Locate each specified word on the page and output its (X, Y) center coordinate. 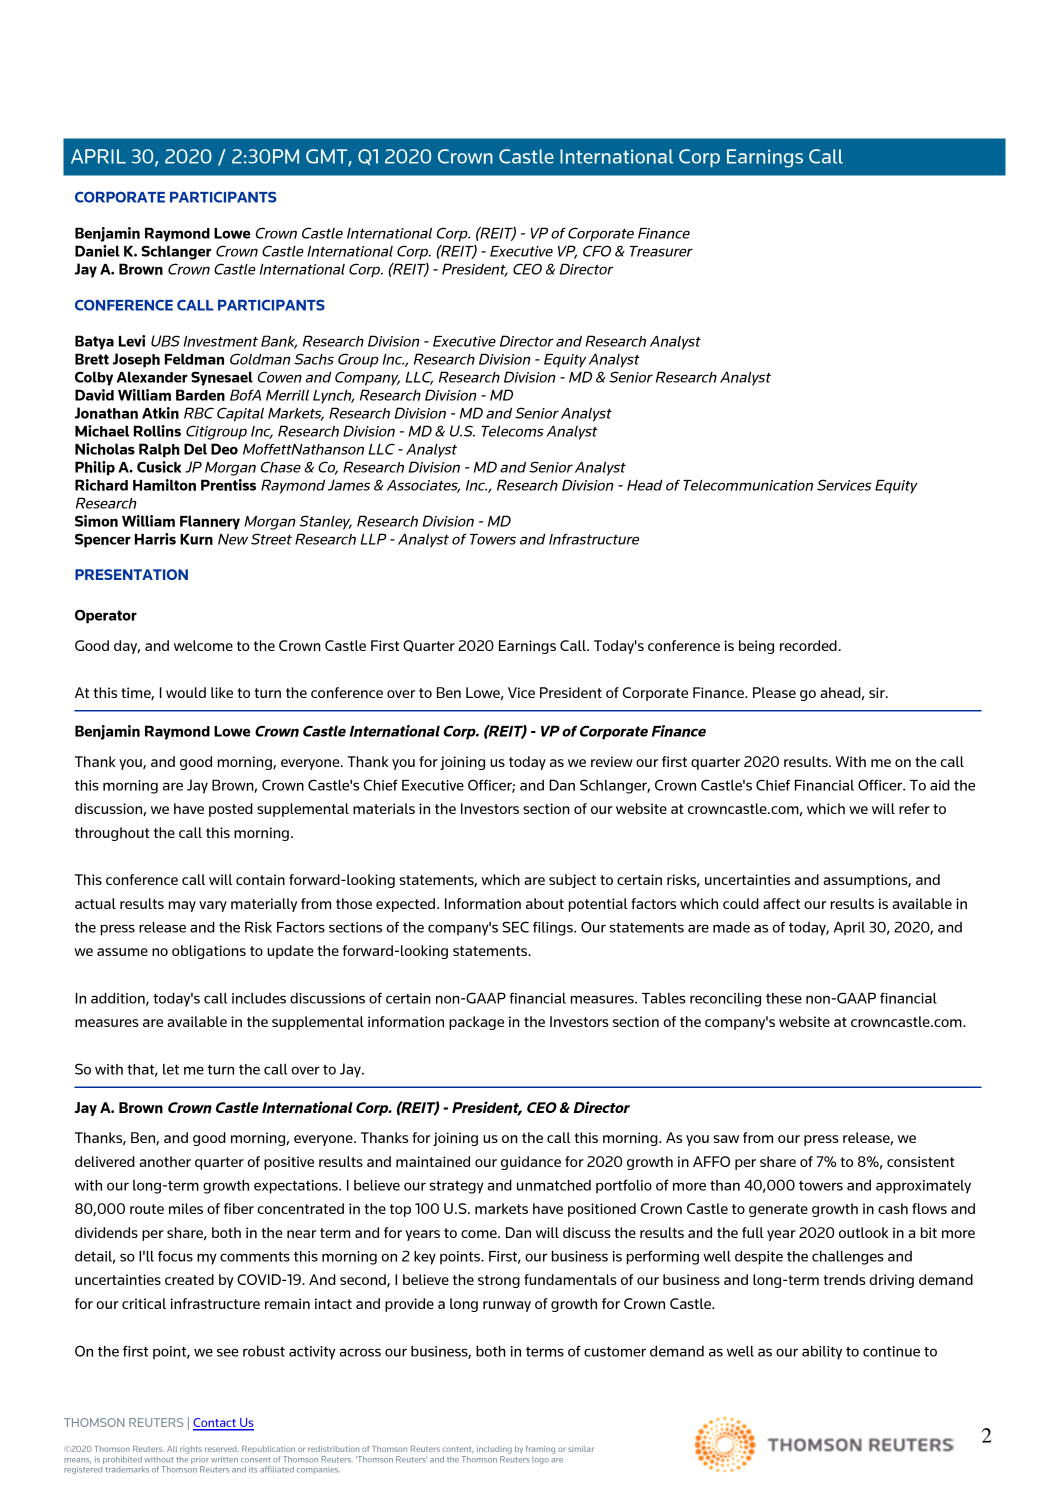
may (182, 906)
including (494, 1450)
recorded (808, 645)
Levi (132, 341)
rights (191, 1450)
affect (781, 903)
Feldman (194, 359)
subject (572, 881)
